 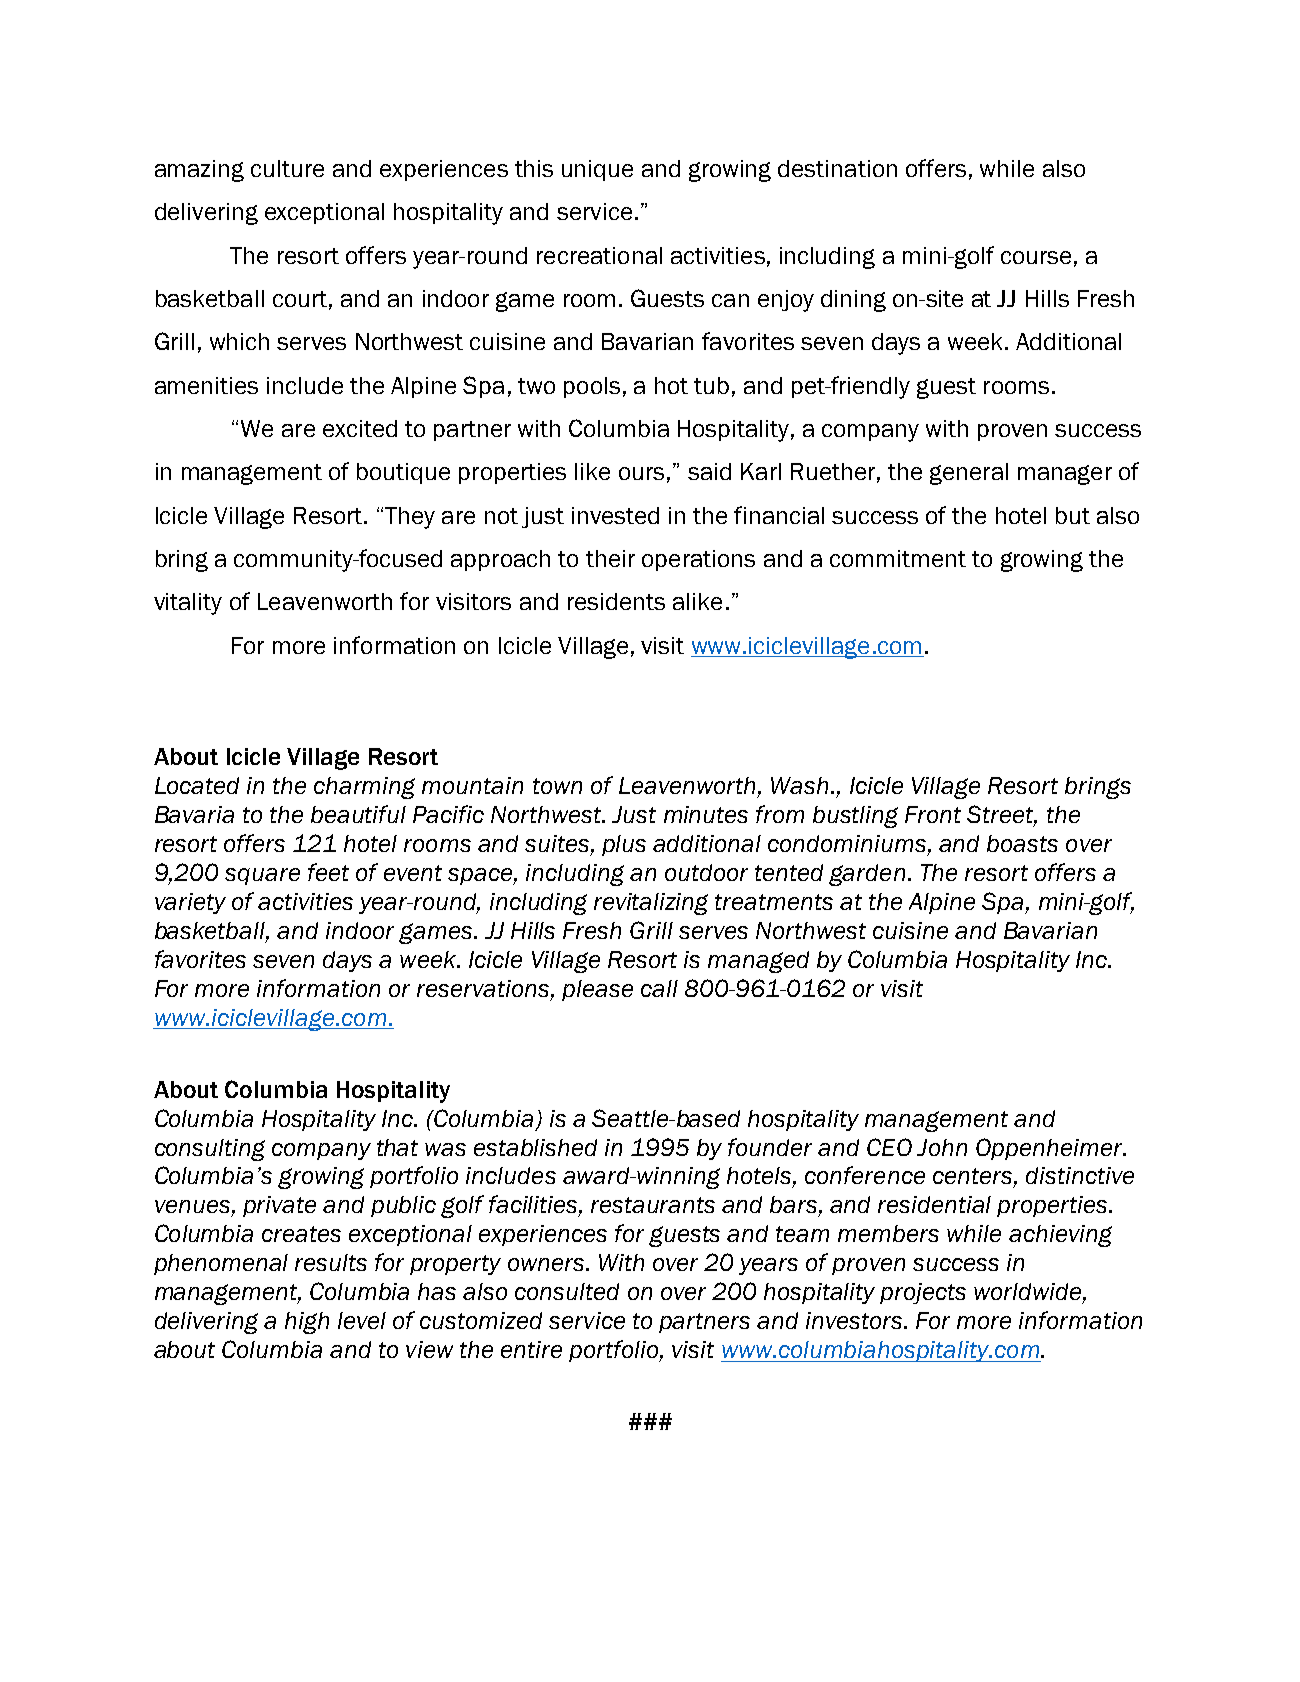 What do you see at coordinates (287, 168) in the document?
I see `culture` at bounding box center [287, 168].
